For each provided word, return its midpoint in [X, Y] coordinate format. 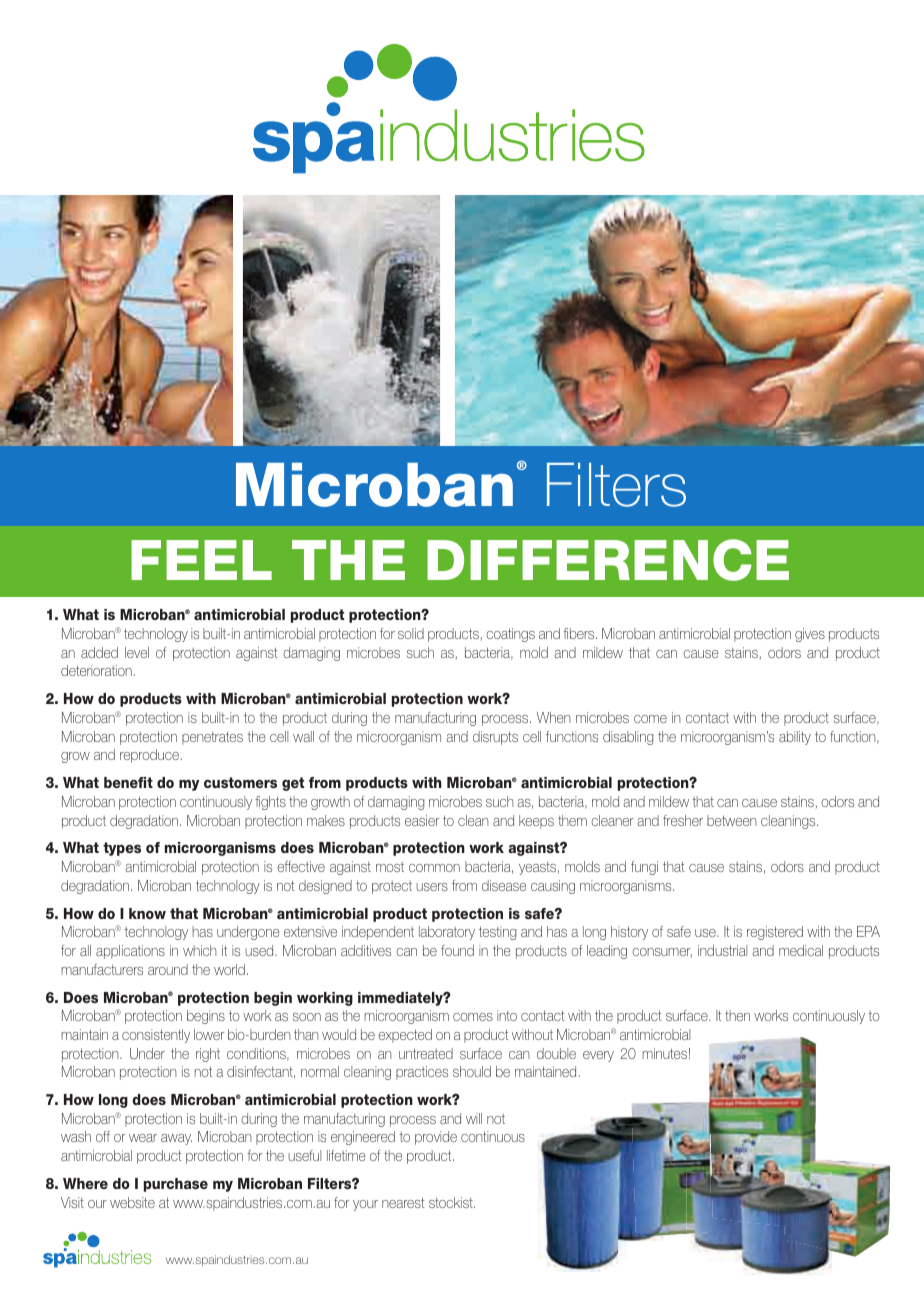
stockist [452, 1202]
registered [775, 933]
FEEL [201, 560]
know [147, 913]
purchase [176, 1185]
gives [810, 635]
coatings [510, 635]
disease [504, 885]
